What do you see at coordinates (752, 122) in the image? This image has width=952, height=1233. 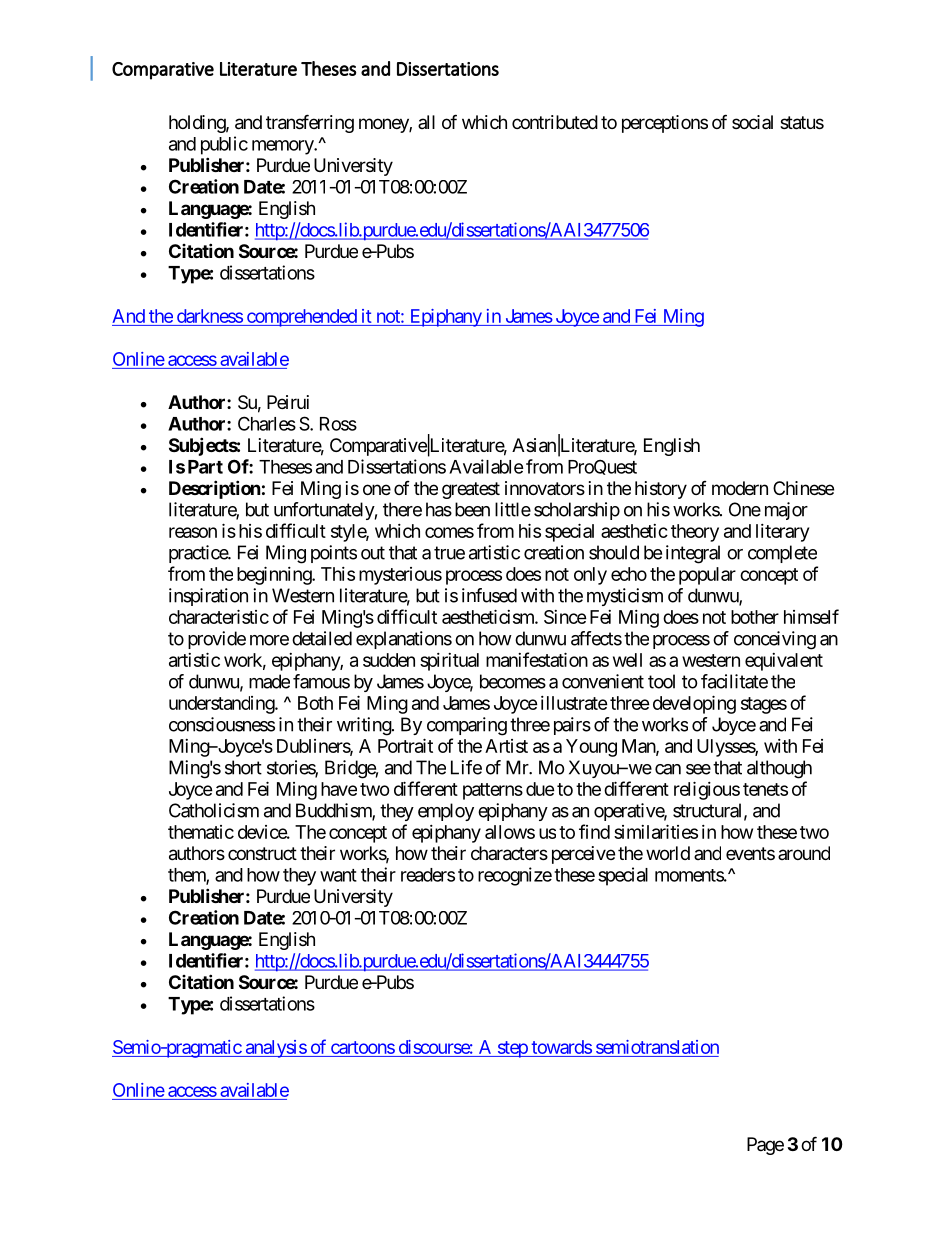 I see `social` at bounding box center [752, 122].
